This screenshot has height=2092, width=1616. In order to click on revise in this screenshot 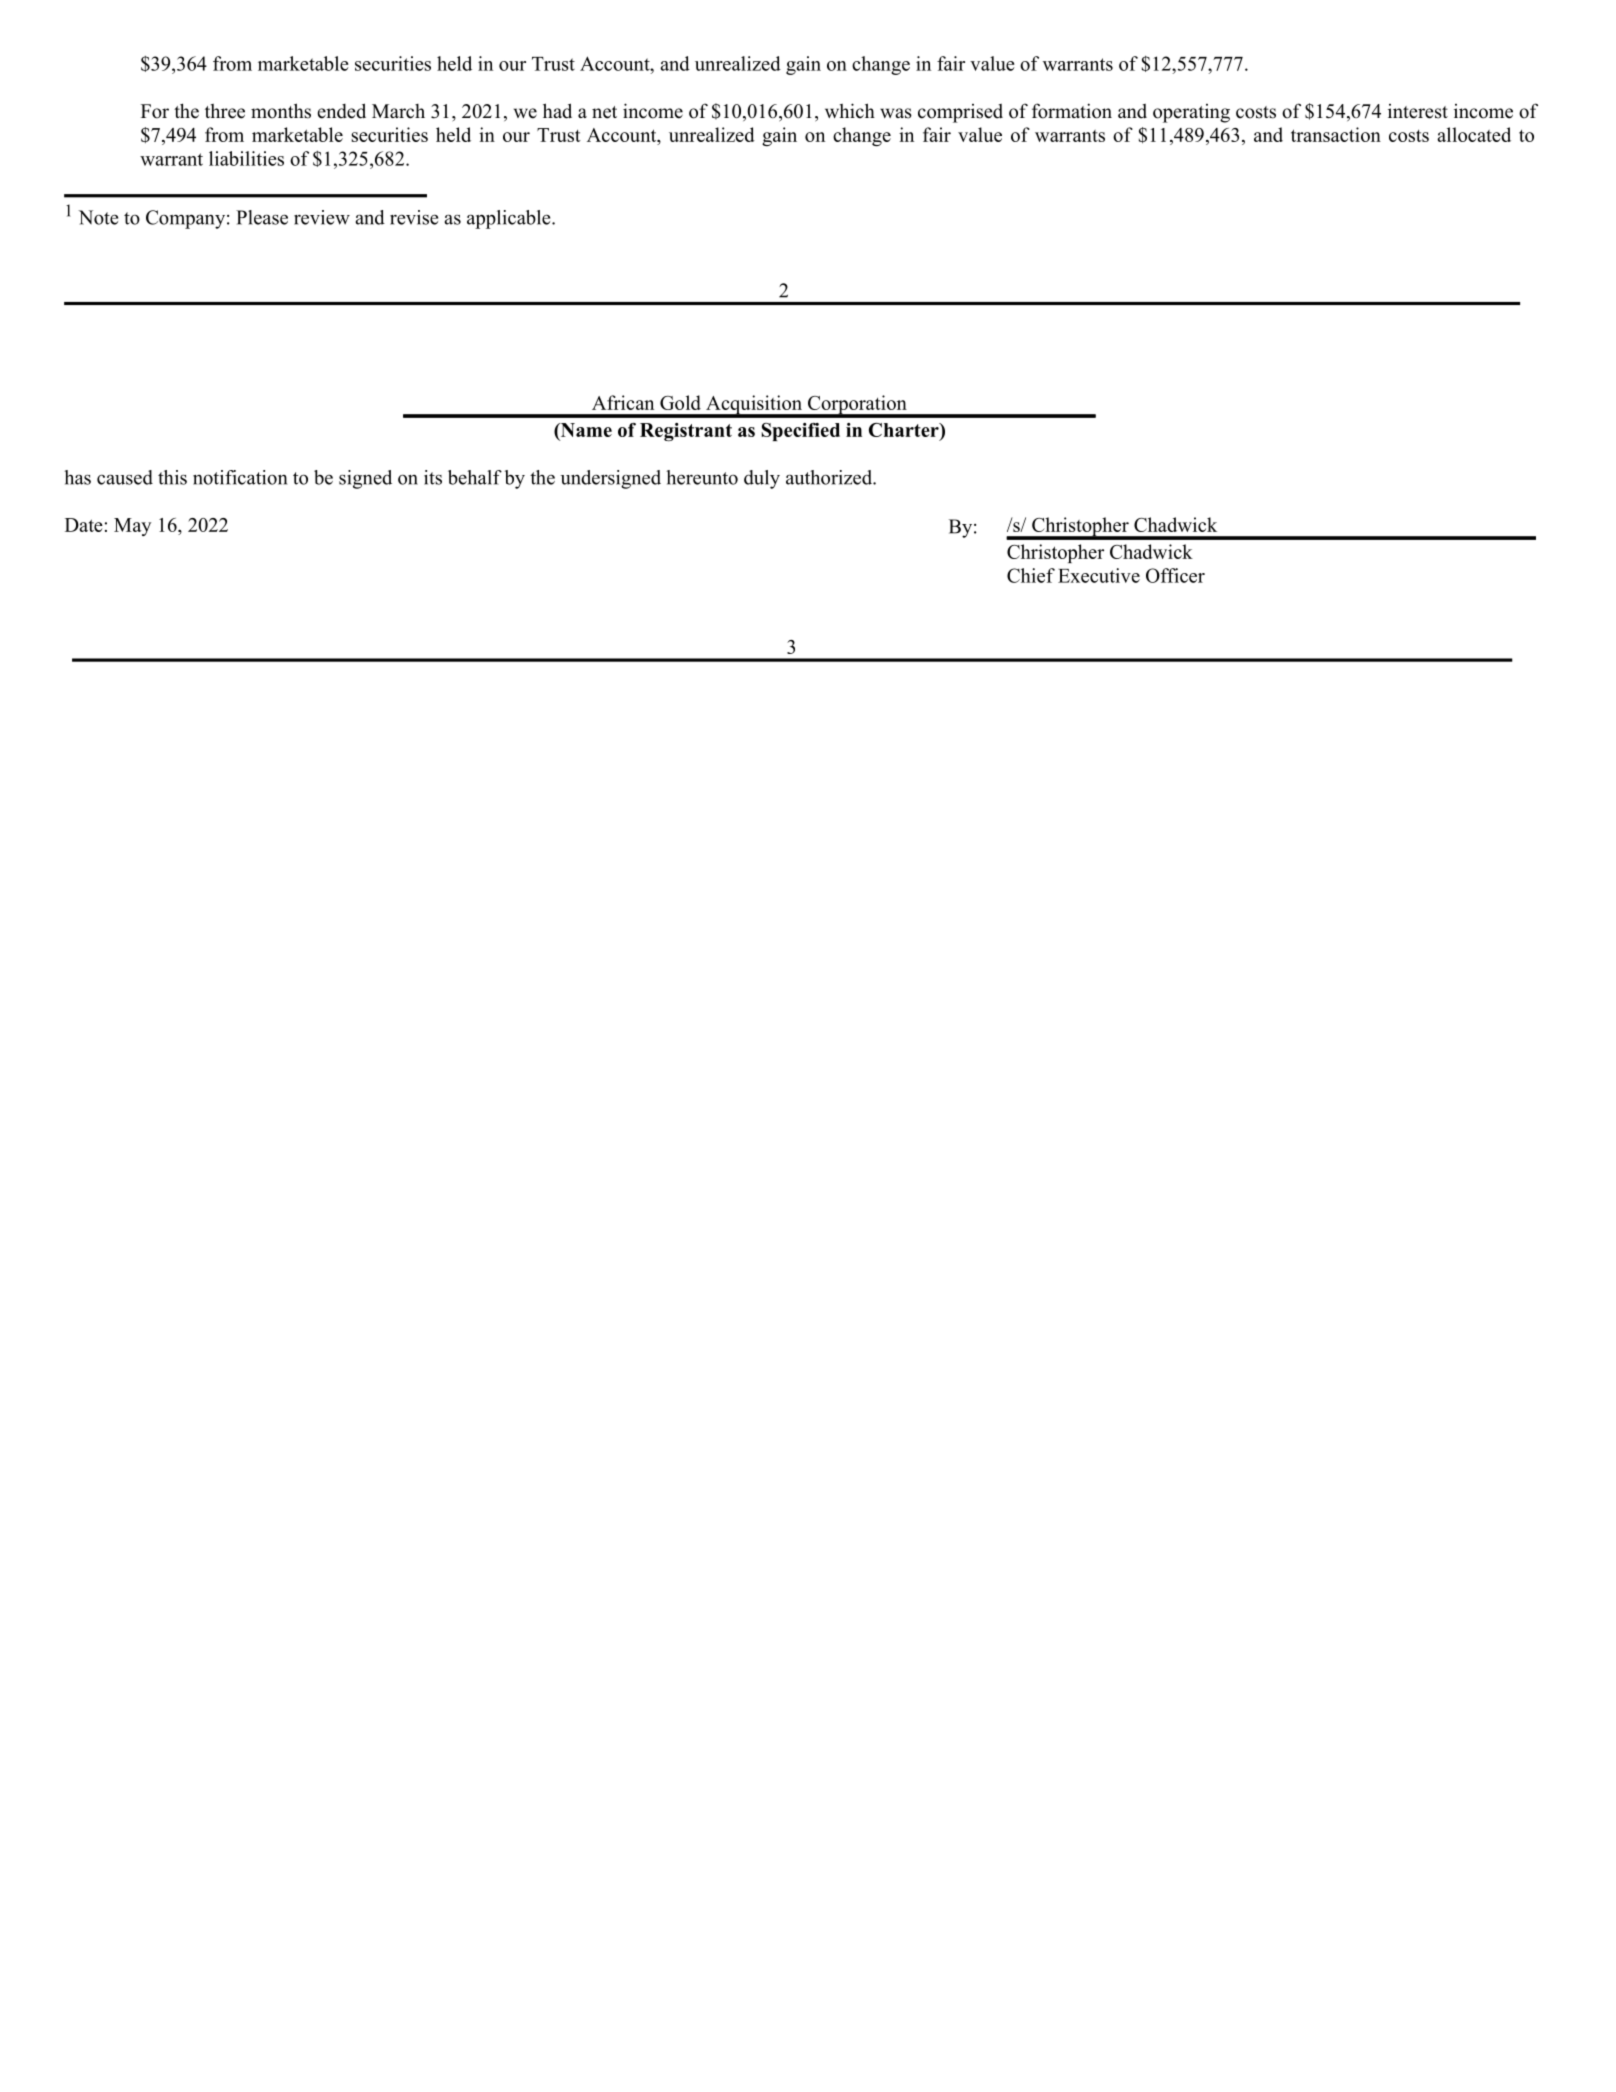, I will do `click(414, 217)`.
